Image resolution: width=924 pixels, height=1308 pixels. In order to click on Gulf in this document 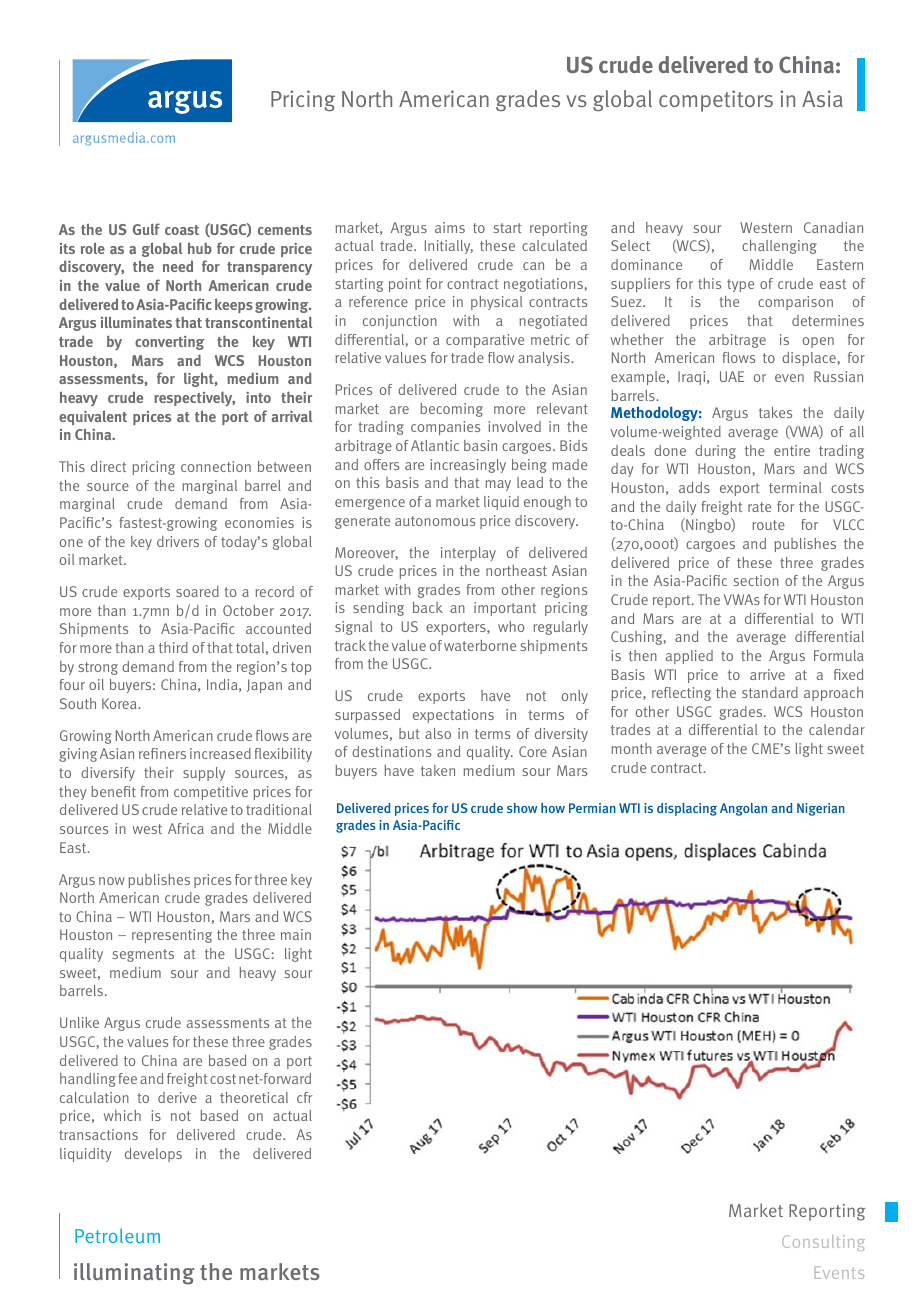, I will do `click(146, 229)`.
